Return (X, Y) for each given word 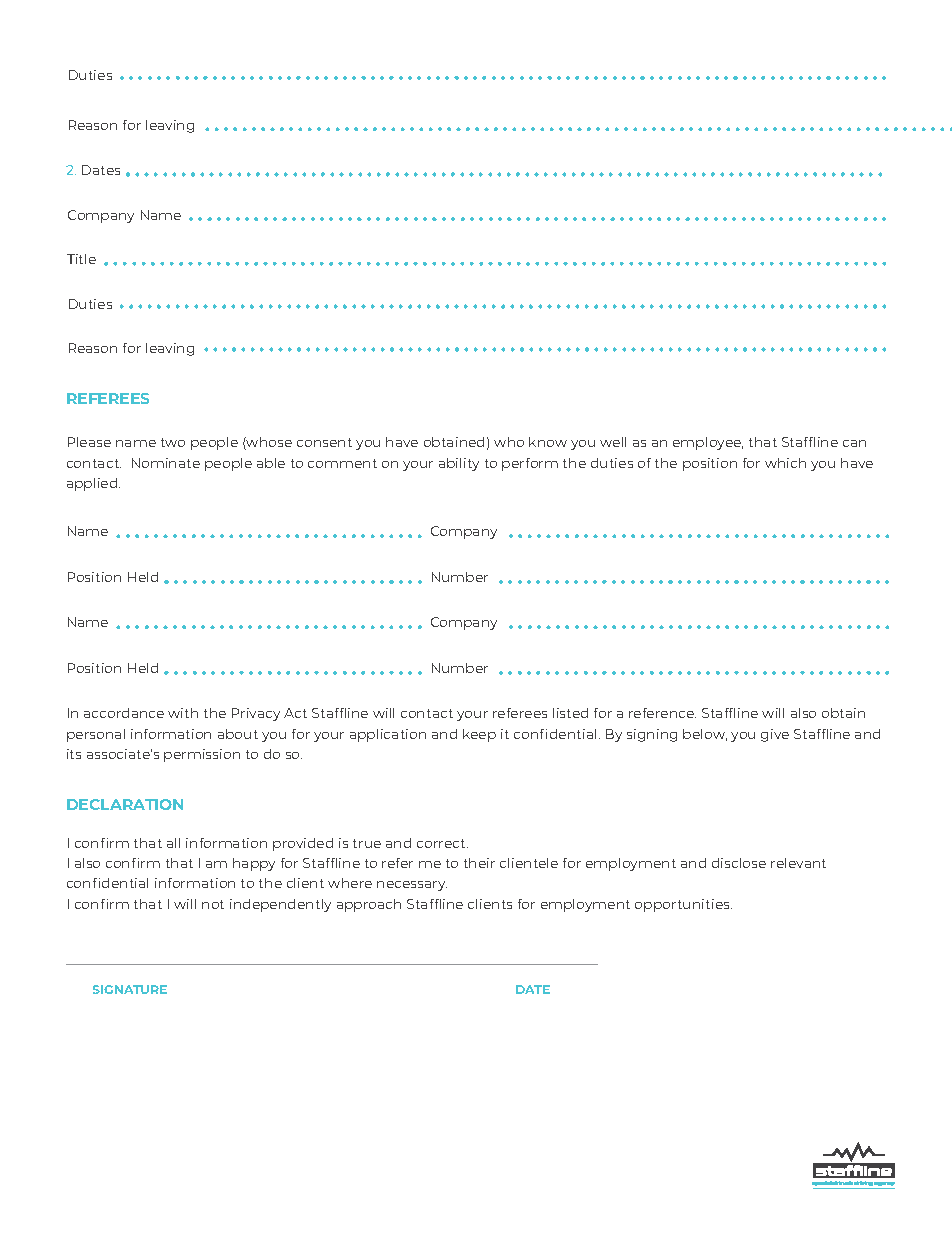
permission (202, 755)
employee (708, 443)
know (548, 442)
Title (81, 259)
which (785, 463)
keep (479, 735)
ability (459, 464)
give (775, 735)
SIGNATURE (130, 989)
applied (93, 484)
